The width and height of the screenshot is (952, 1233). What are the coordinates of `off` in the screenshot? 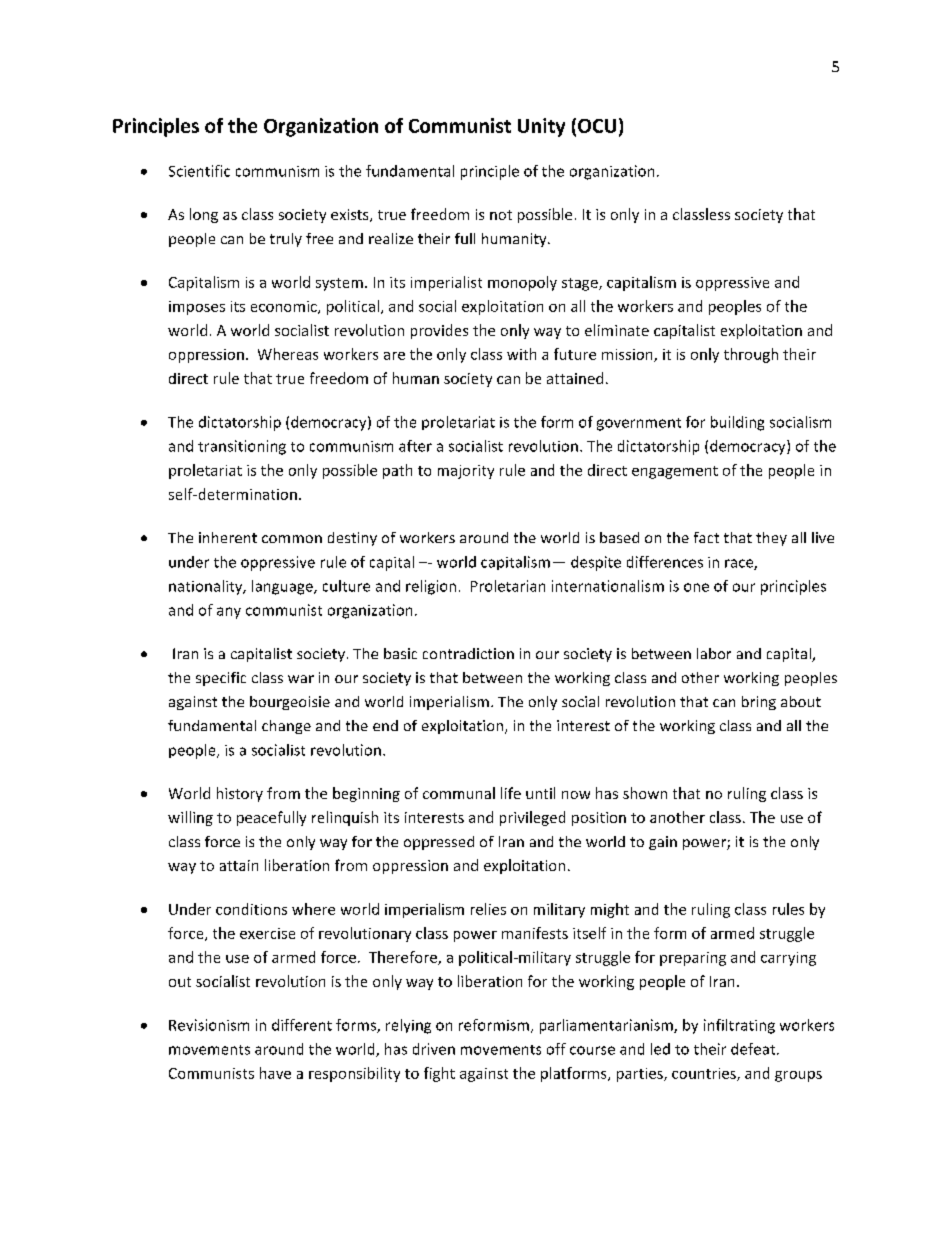 It's located at (556, 1049).
